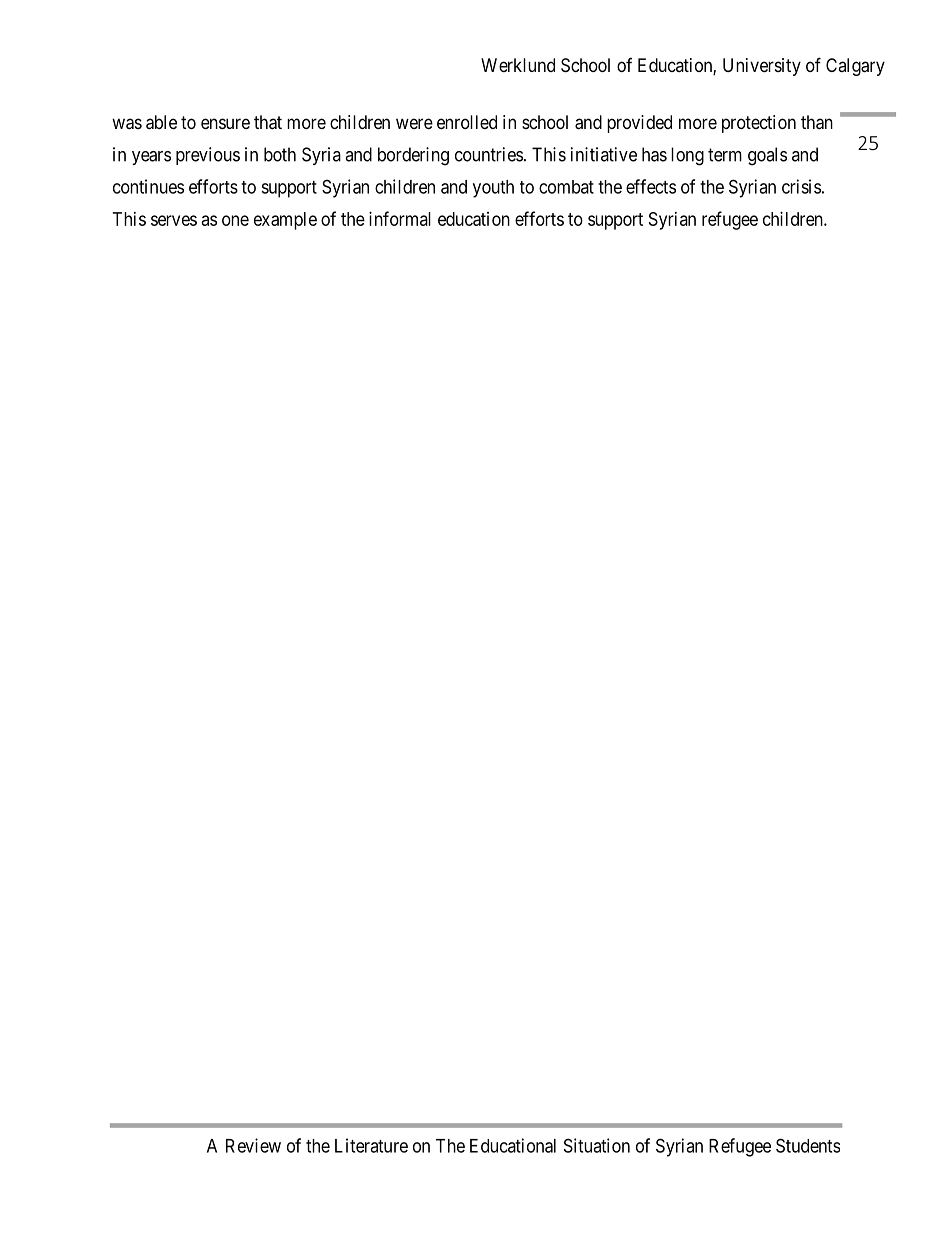 This screenshot has height=1233, width=952. I want to click on example, so click(285, 221).
